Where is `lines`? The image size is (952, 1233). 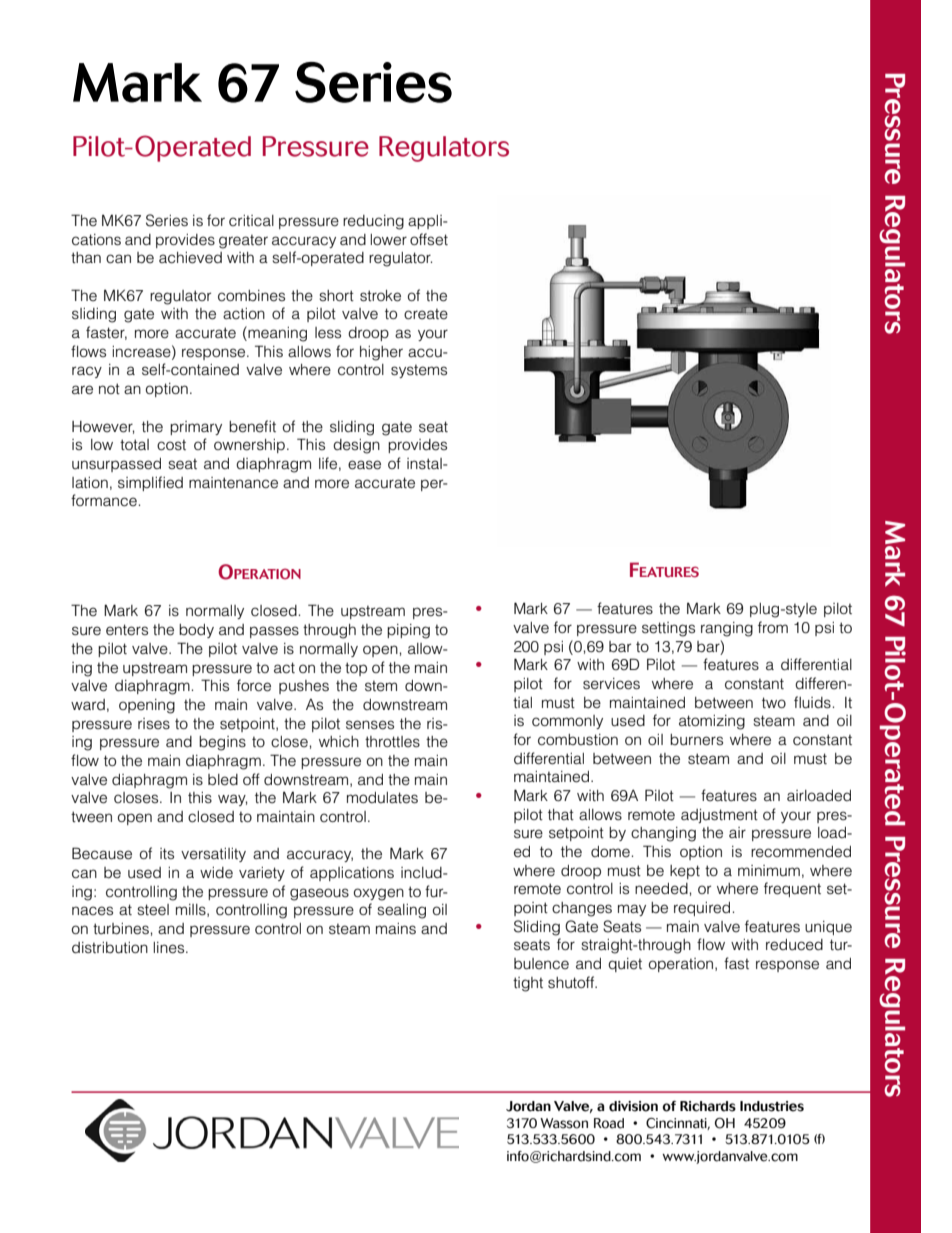
lines is located at coordinates (170, 948).
